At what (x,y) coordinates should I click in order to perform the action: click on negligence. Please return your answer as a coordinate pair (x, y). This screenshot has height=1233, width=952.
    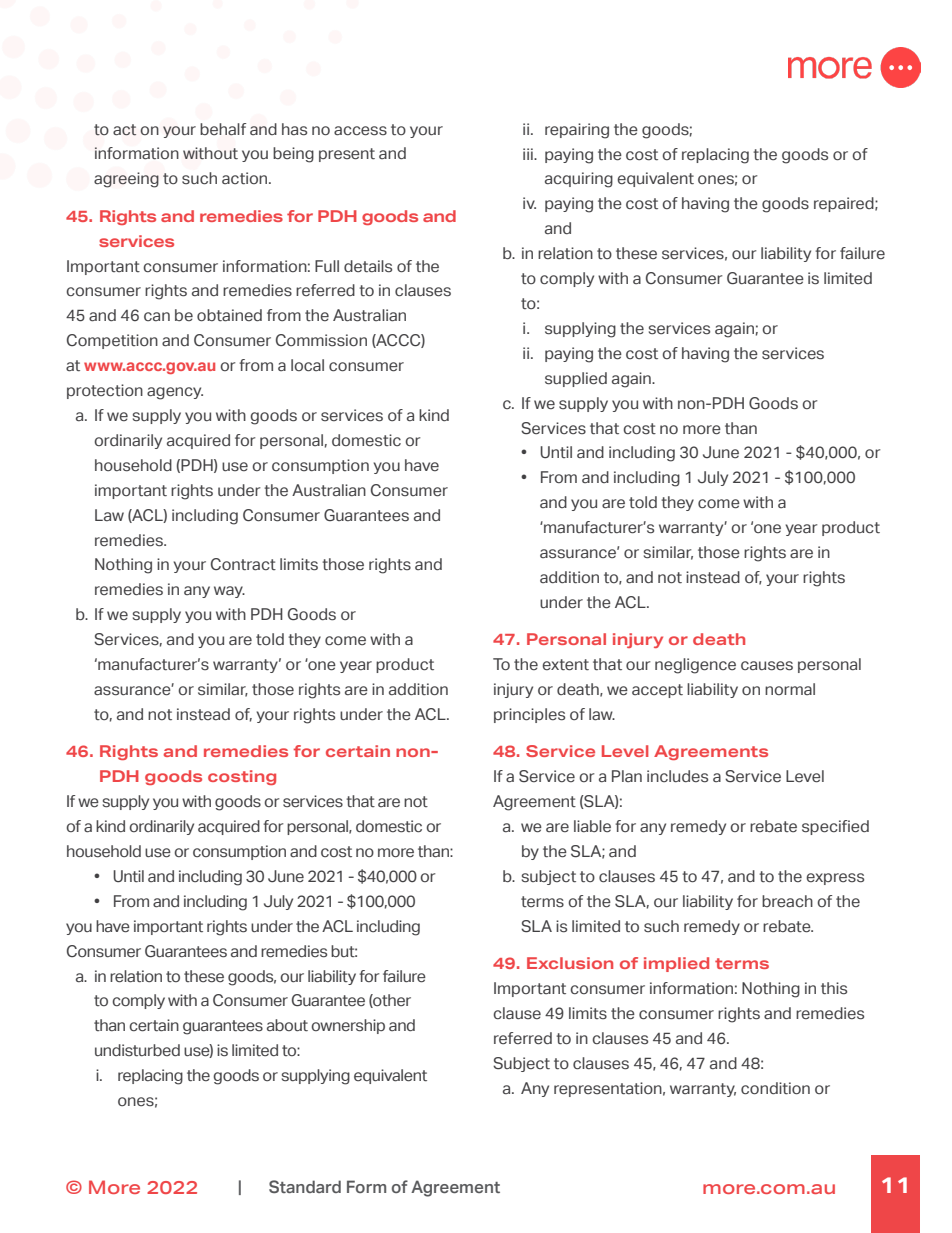
    Looking at the image, I should click on (695, 666).
